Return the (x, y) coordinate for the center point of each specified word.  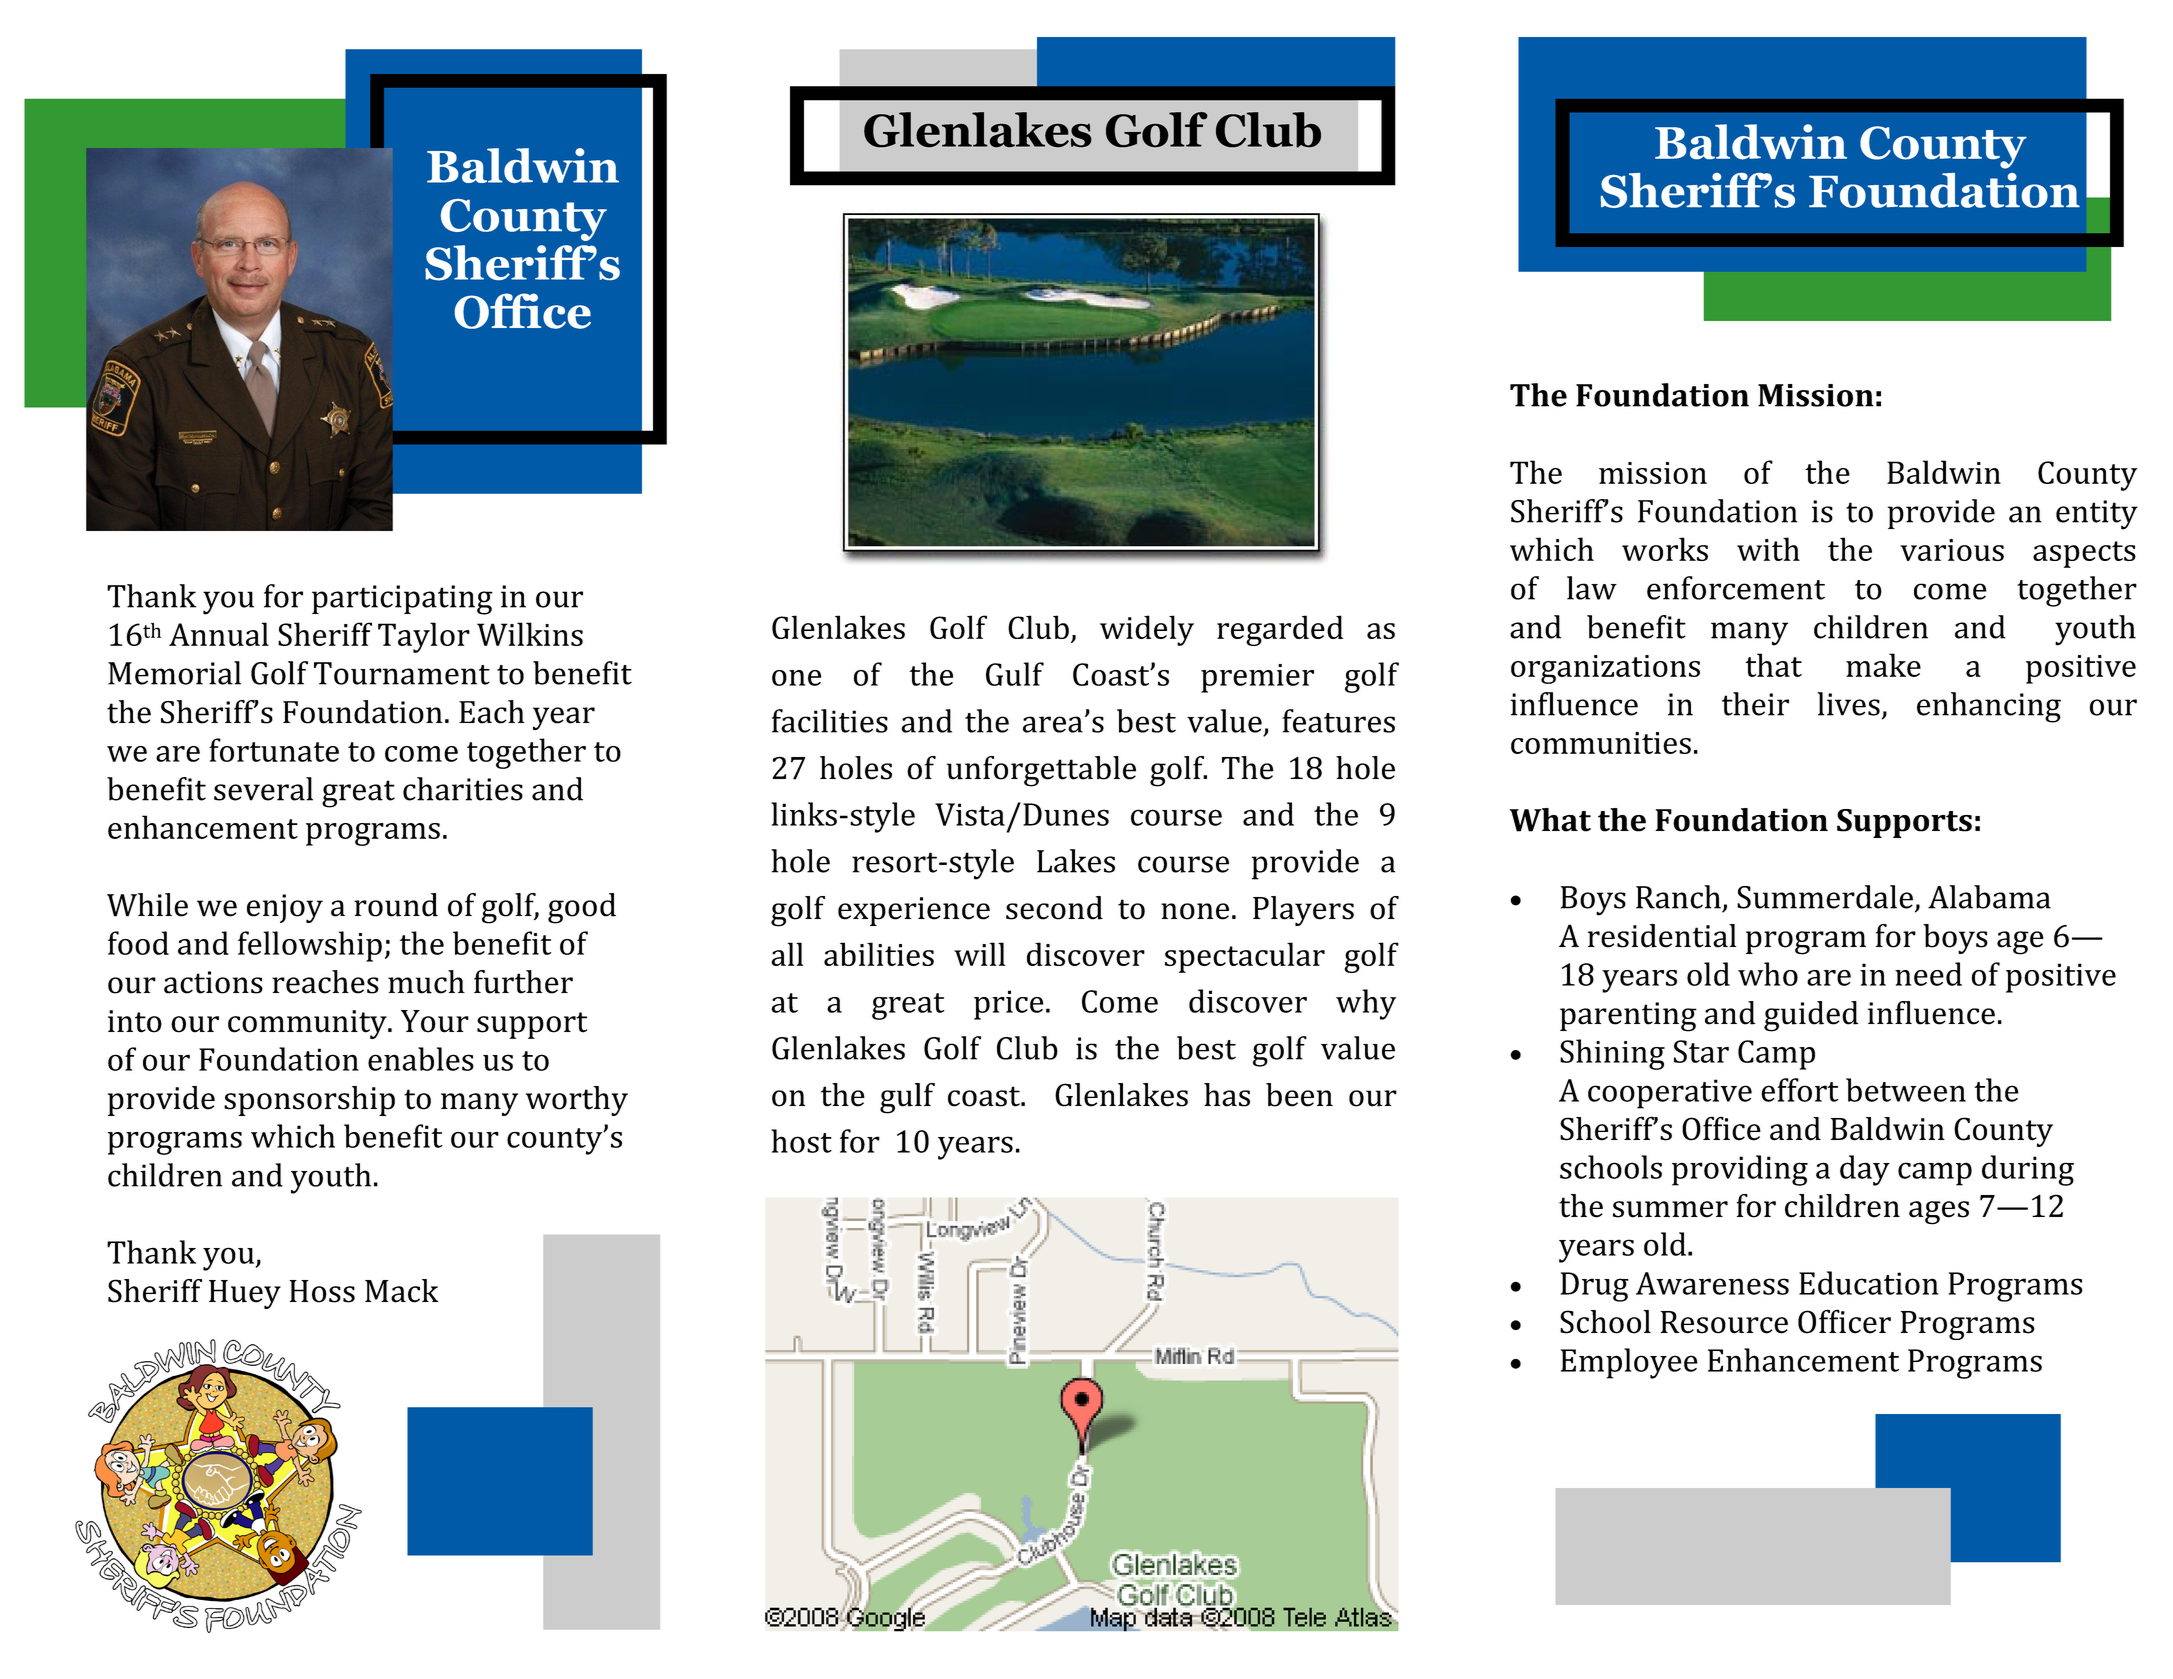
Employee (1629, 1363)
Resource (1724, 1322)
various (1952, 550)
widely (1147, 630)
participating (402, 600)
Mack (401, 1291)
